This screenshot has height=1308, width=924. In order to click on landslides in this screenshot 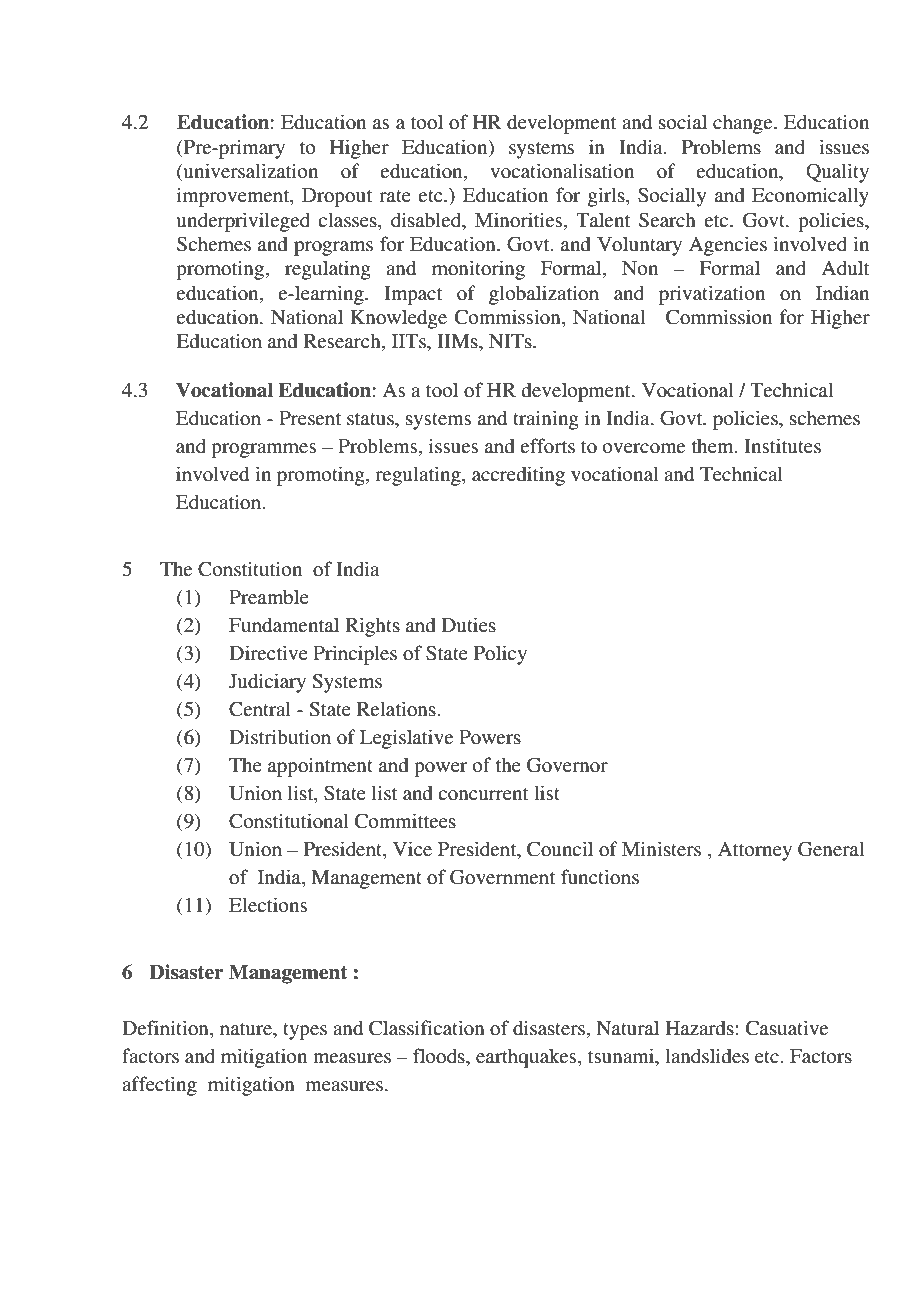, I will do `click(707, 1056)`.
